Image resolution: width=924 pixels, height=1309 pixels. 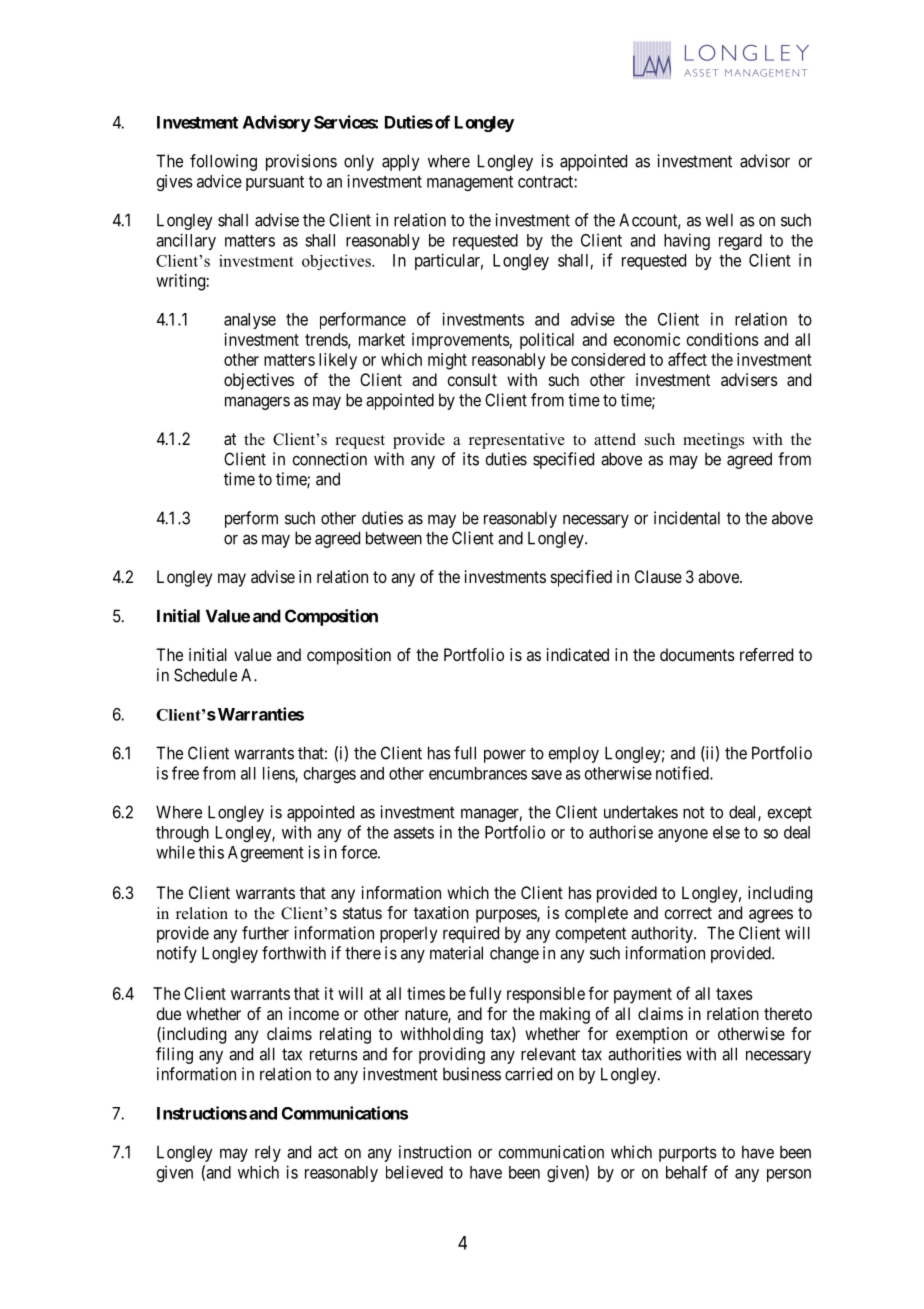 What do you see at coordinates (414, 1172) in the screenshot?
I see `believed` at bounding box center [414, 1172].
